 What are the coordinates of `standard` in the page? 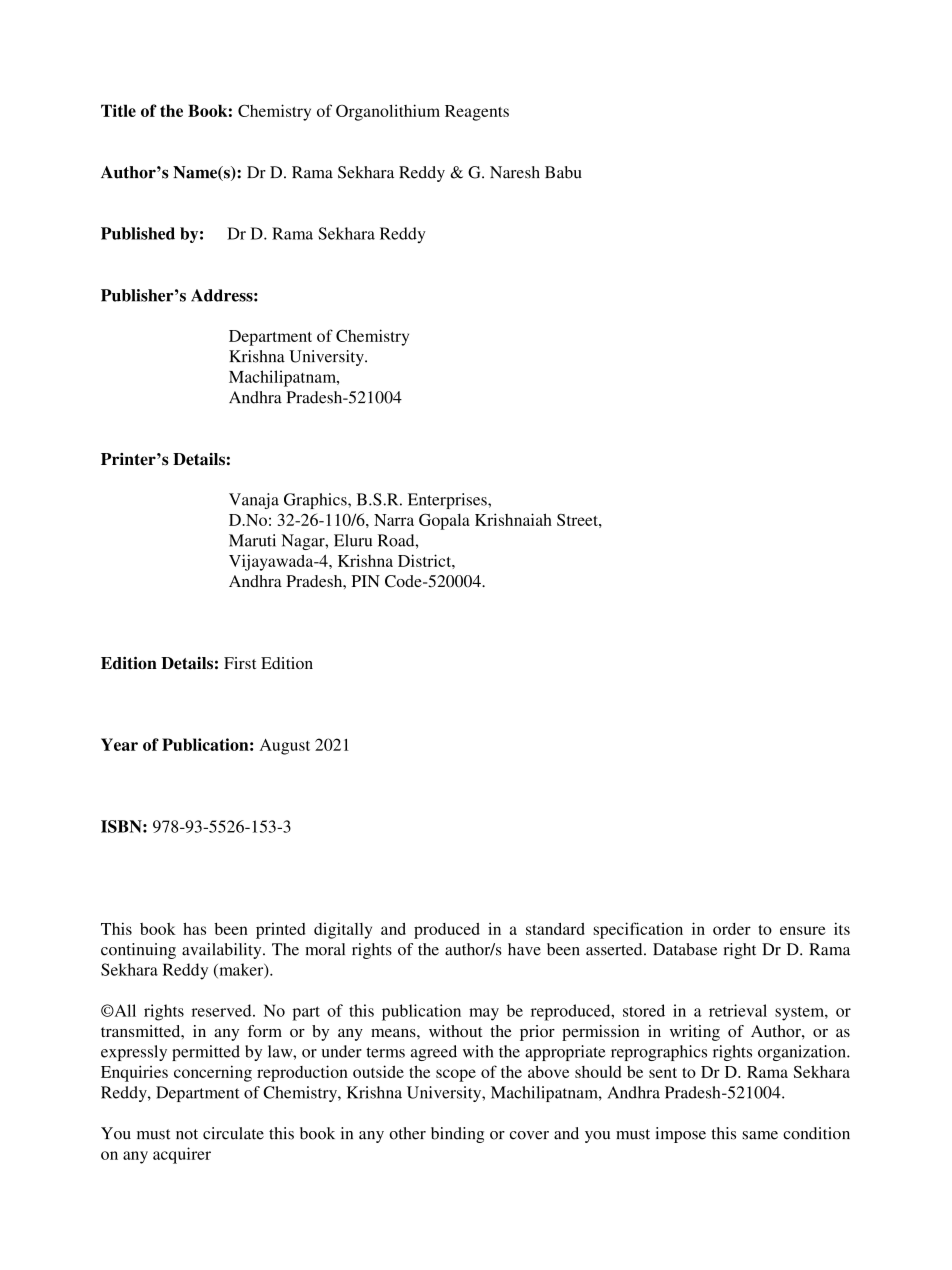 It's located at (555, 928).
